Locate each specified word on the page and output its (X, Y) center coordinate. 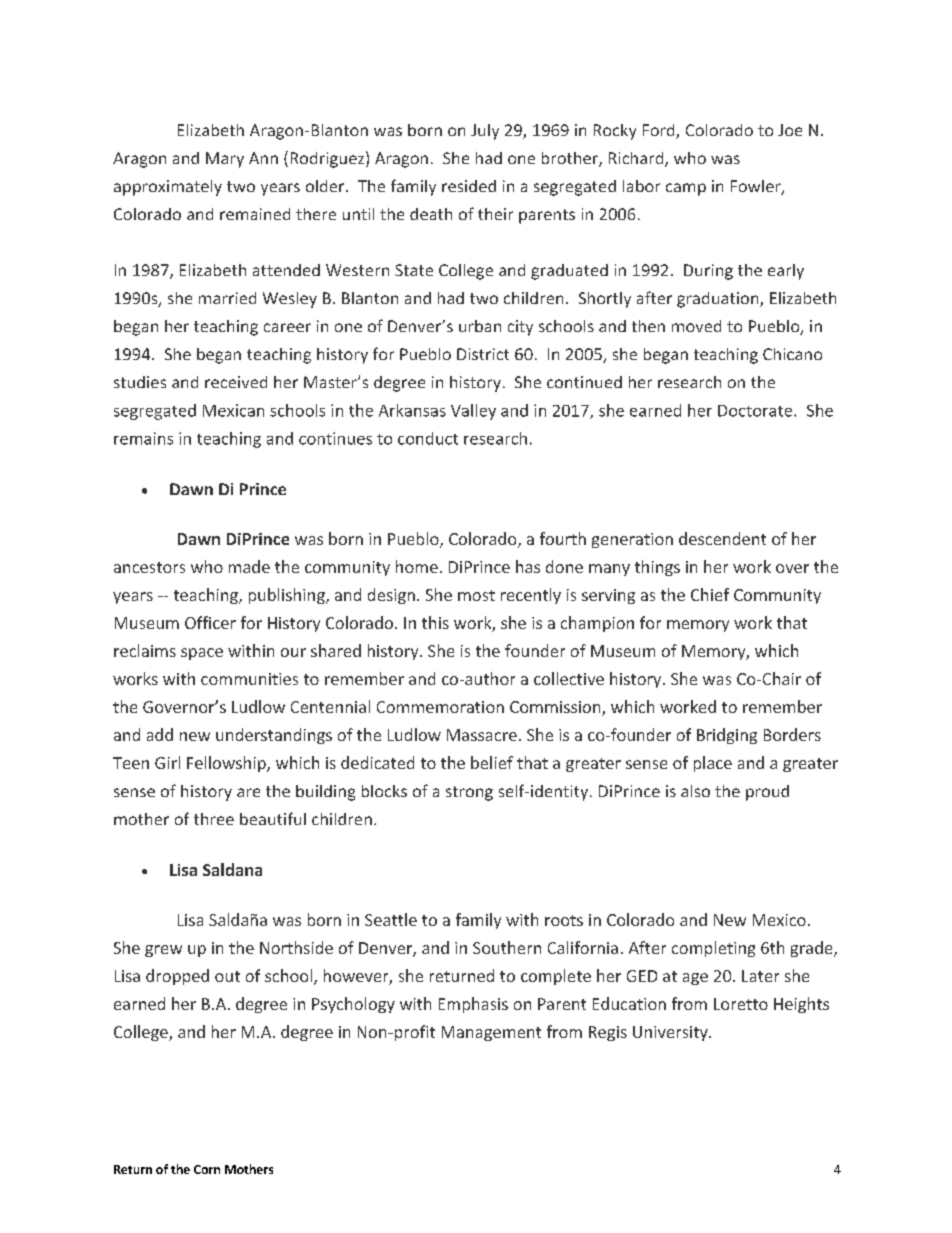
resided (469, 186)
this (435, 622)
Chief (710, 594)
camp (686, 189)
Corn (207, 1169)
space (202, 654)
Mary (225, 160)
